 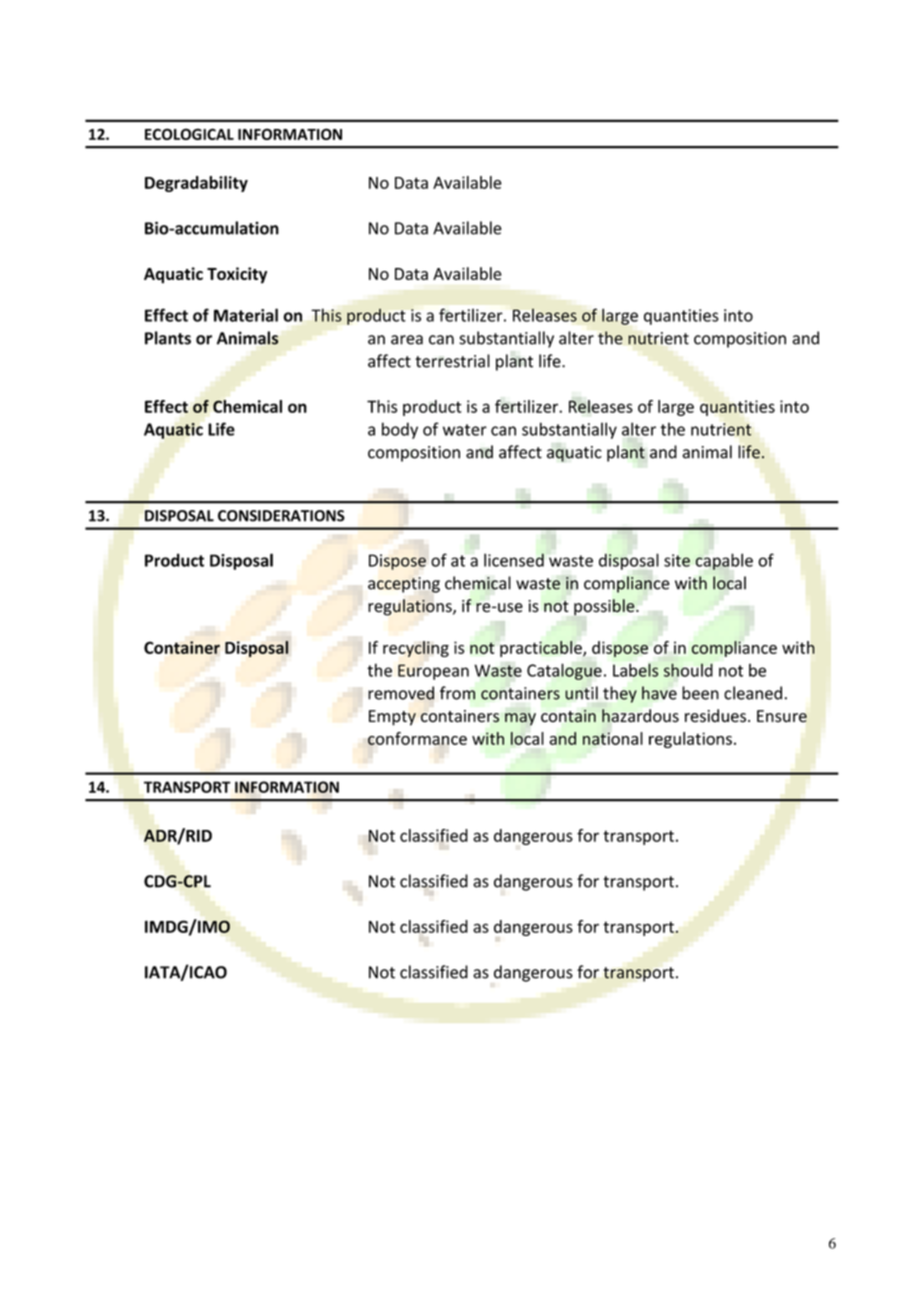 I want to click on capable, so click(x=724, y=561).
